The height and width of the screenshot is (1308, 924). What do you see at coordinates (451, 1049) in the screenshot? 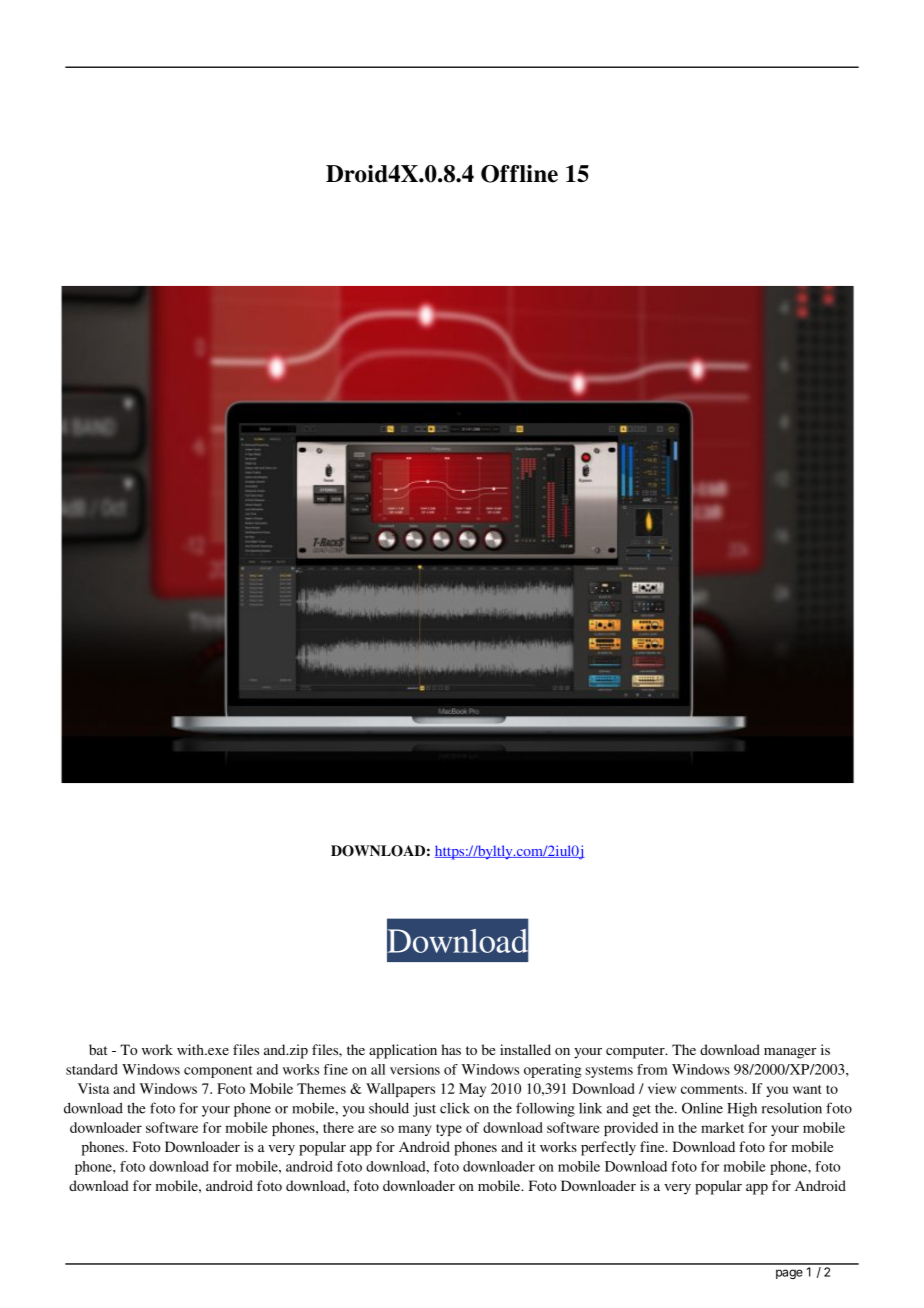
I see `has` at bounding box center [451, 1049].
